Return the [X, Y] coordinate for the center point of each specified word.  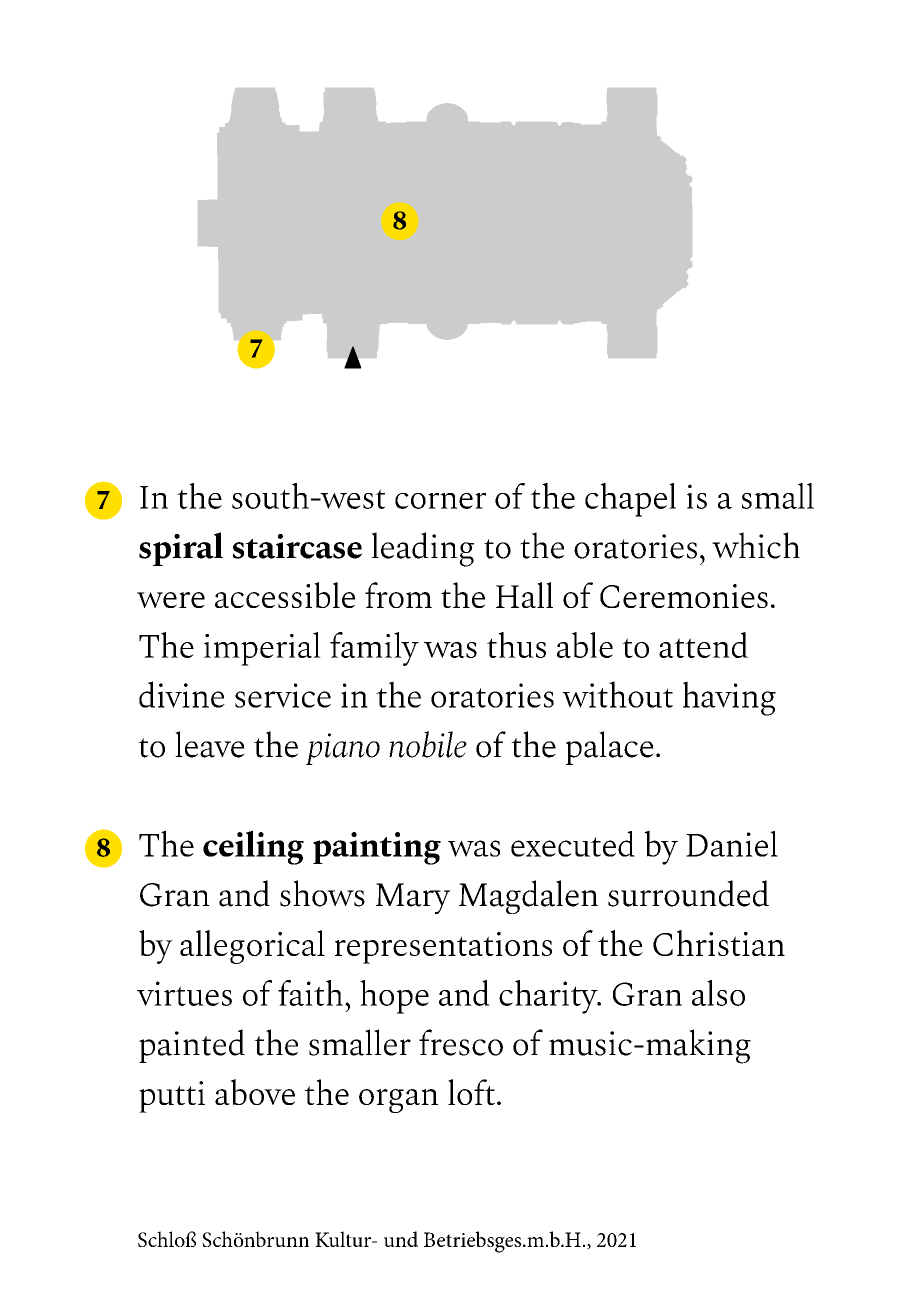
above [255, 1092]
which [756, 545]
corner [440, 501]
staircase [297, 546]
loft [471, 1092]
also [718, 993]
